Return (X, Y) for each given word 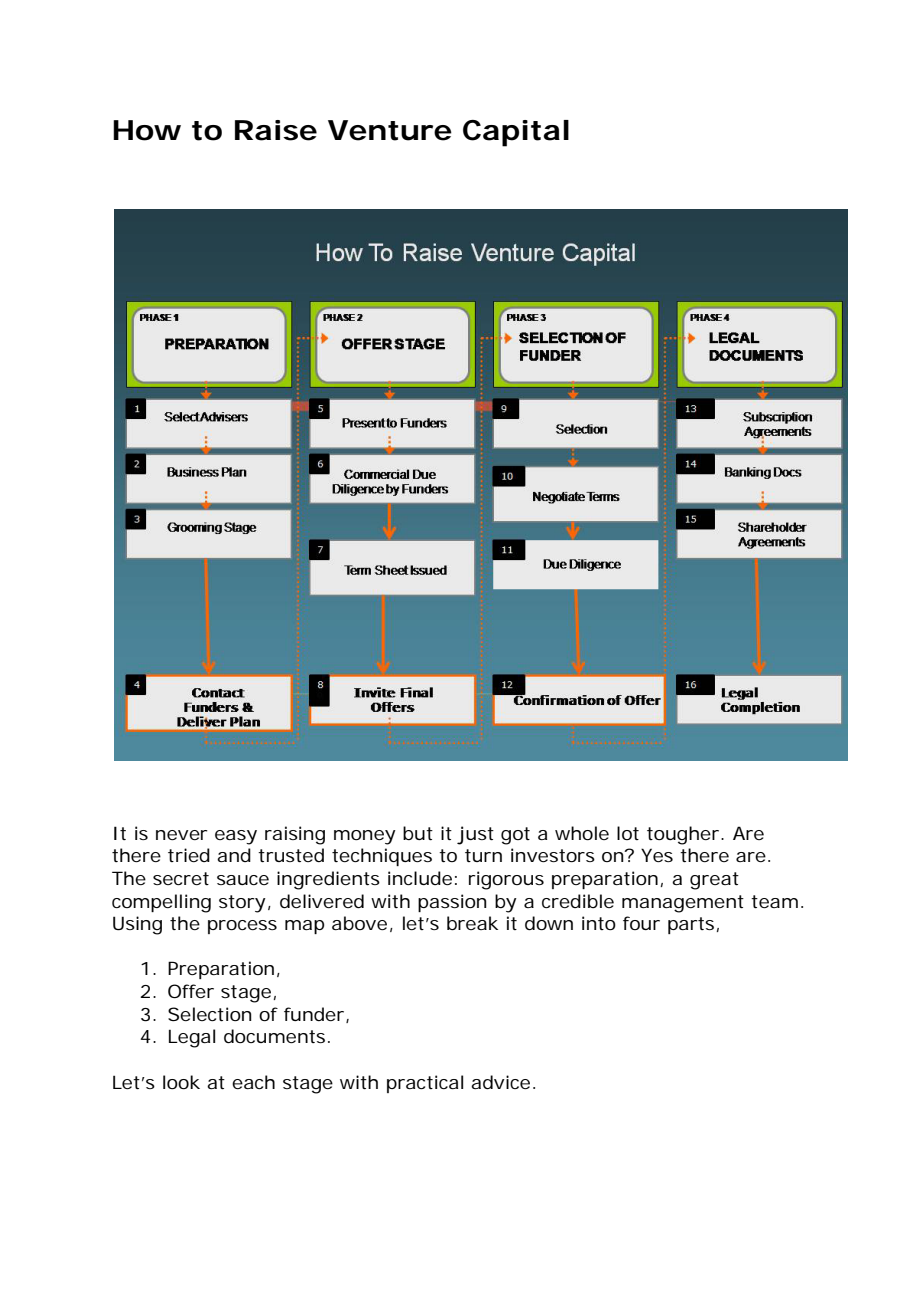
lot (628, 833)
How (147, 130)
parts (691, 925)
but (418, 833)
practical (425, 1084)
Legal (192, 1038)
